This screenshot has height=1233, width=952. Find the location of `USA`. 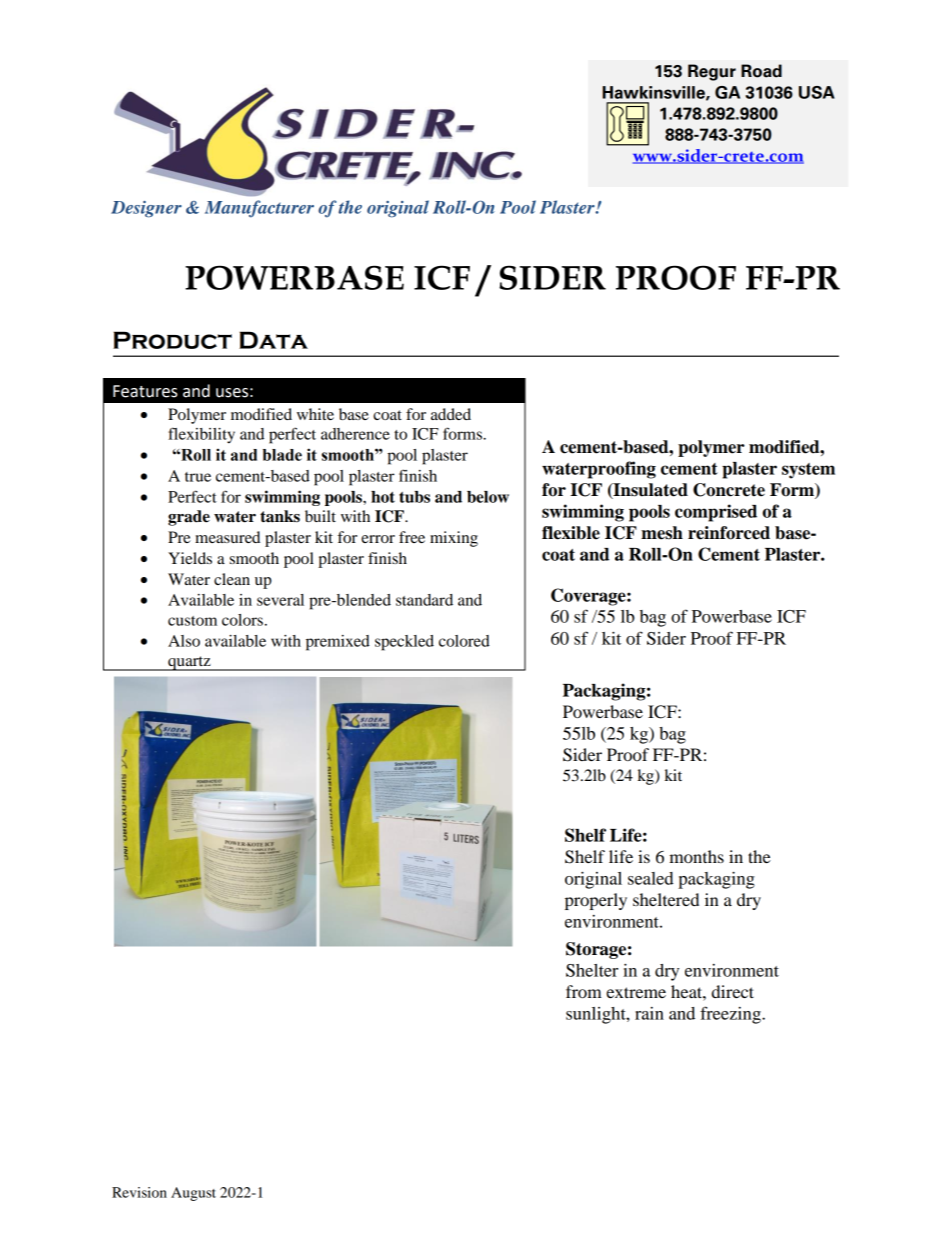

USA is located at coordinates (817, 92).
